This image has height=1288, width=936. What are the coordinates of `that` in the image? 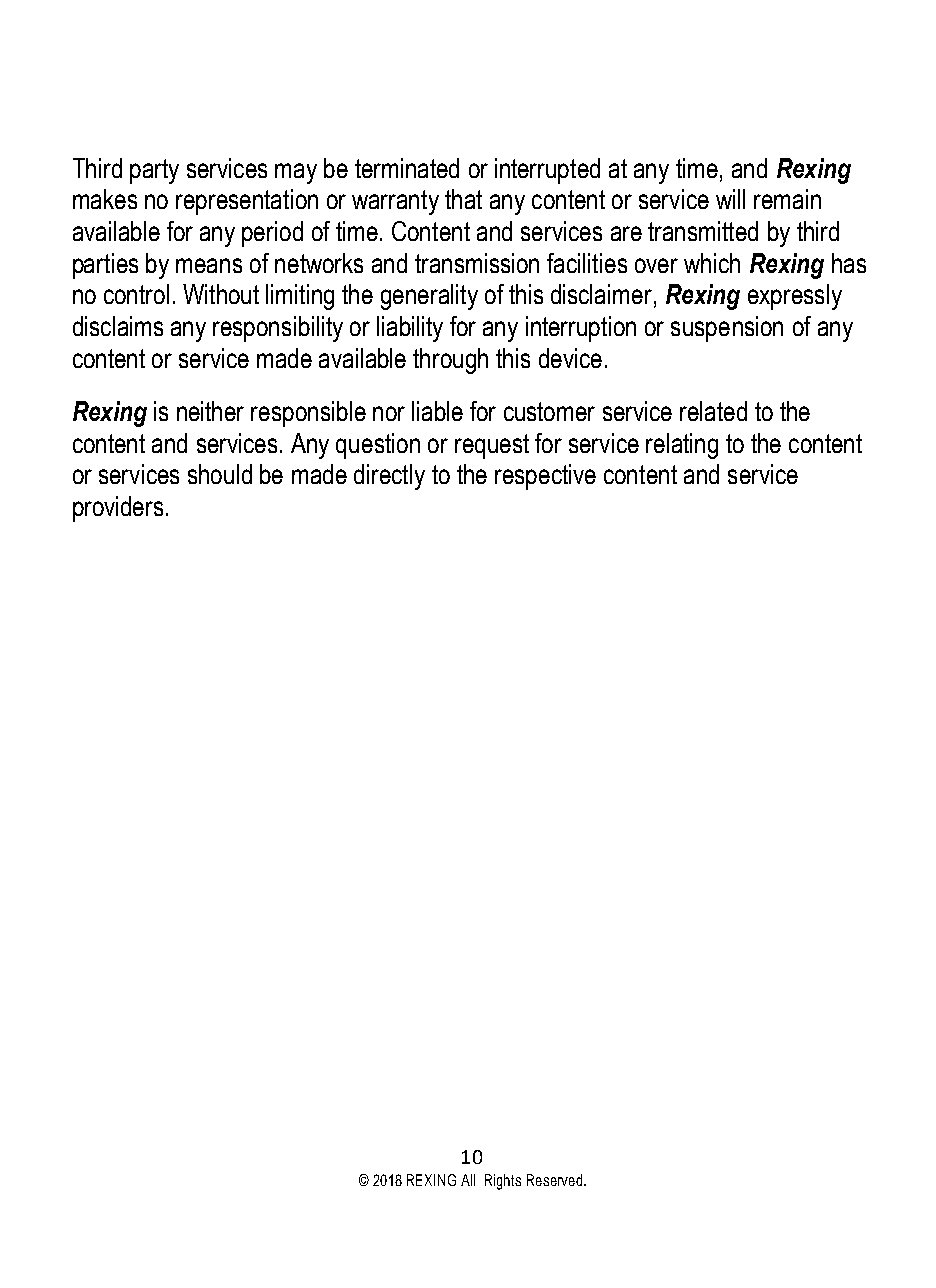 It's located at (463, 199).
